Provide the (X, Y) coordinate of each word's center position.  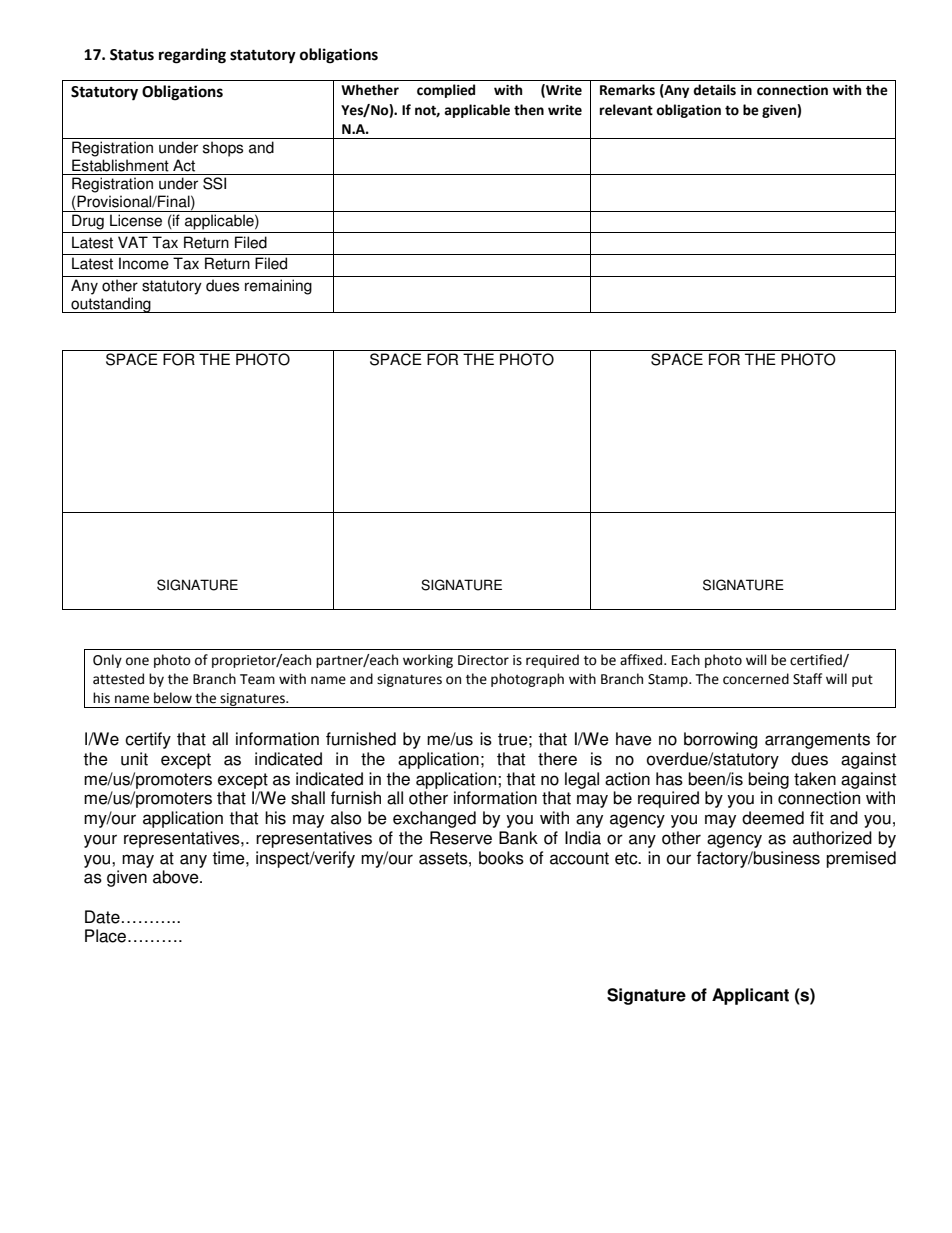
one (137, 661)
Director (483, 660)
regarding (192, 56)
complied (446, 91)
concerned (756, 679)
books (501, 858)
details (714, 90)
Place (105, 936)
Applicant (750, 996)
